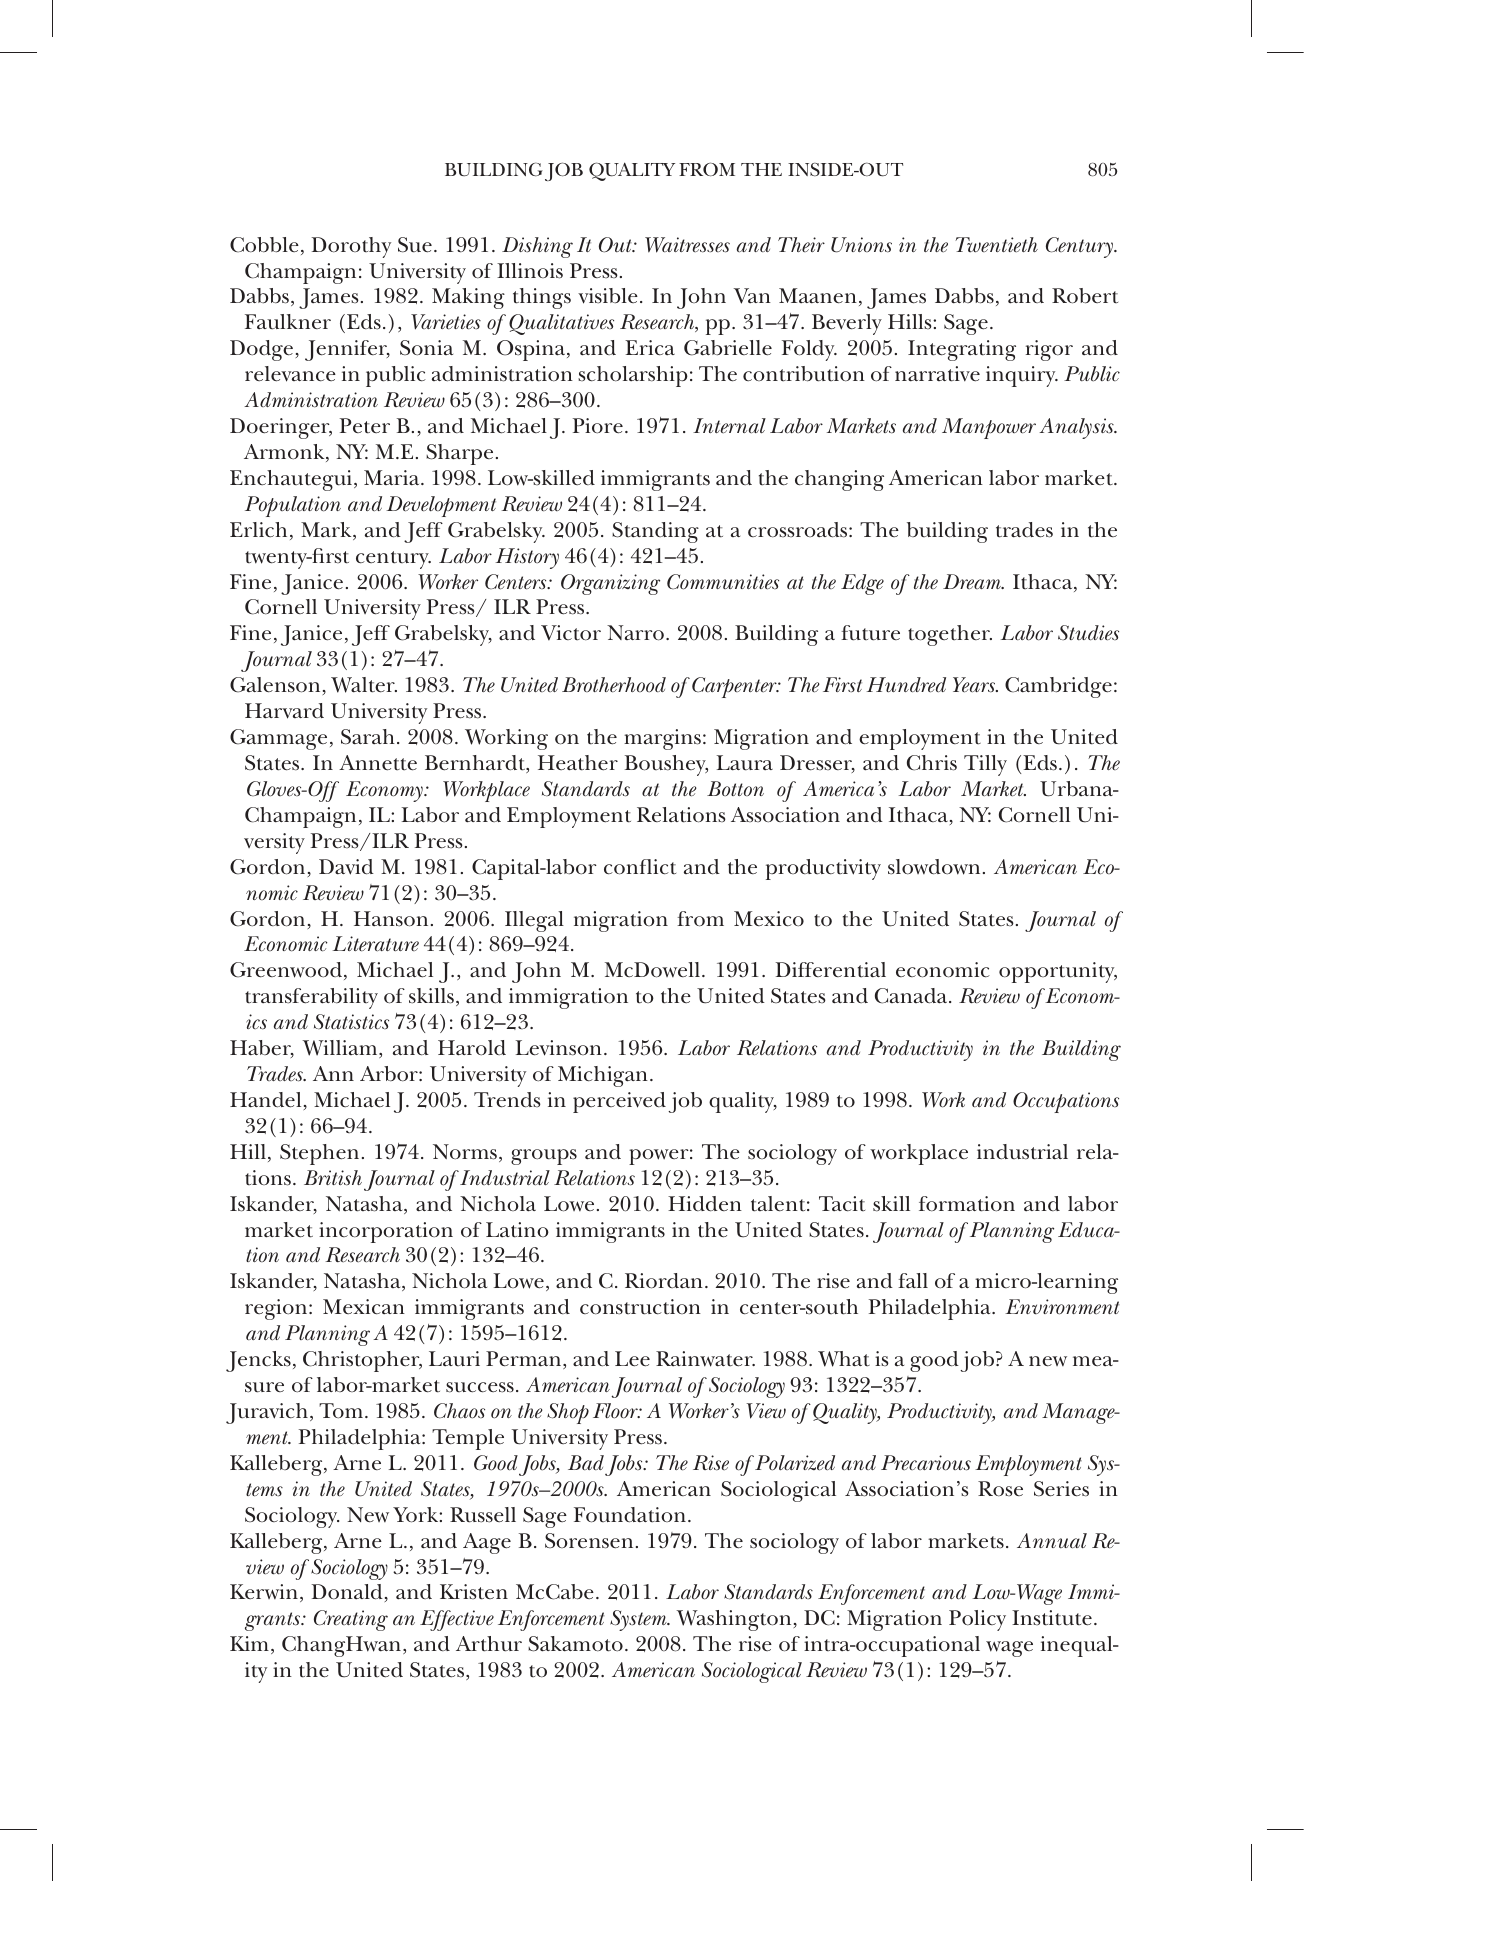  Describe the element at coordinates (842, 1204) in the document. I see `Tacit` at that location.
